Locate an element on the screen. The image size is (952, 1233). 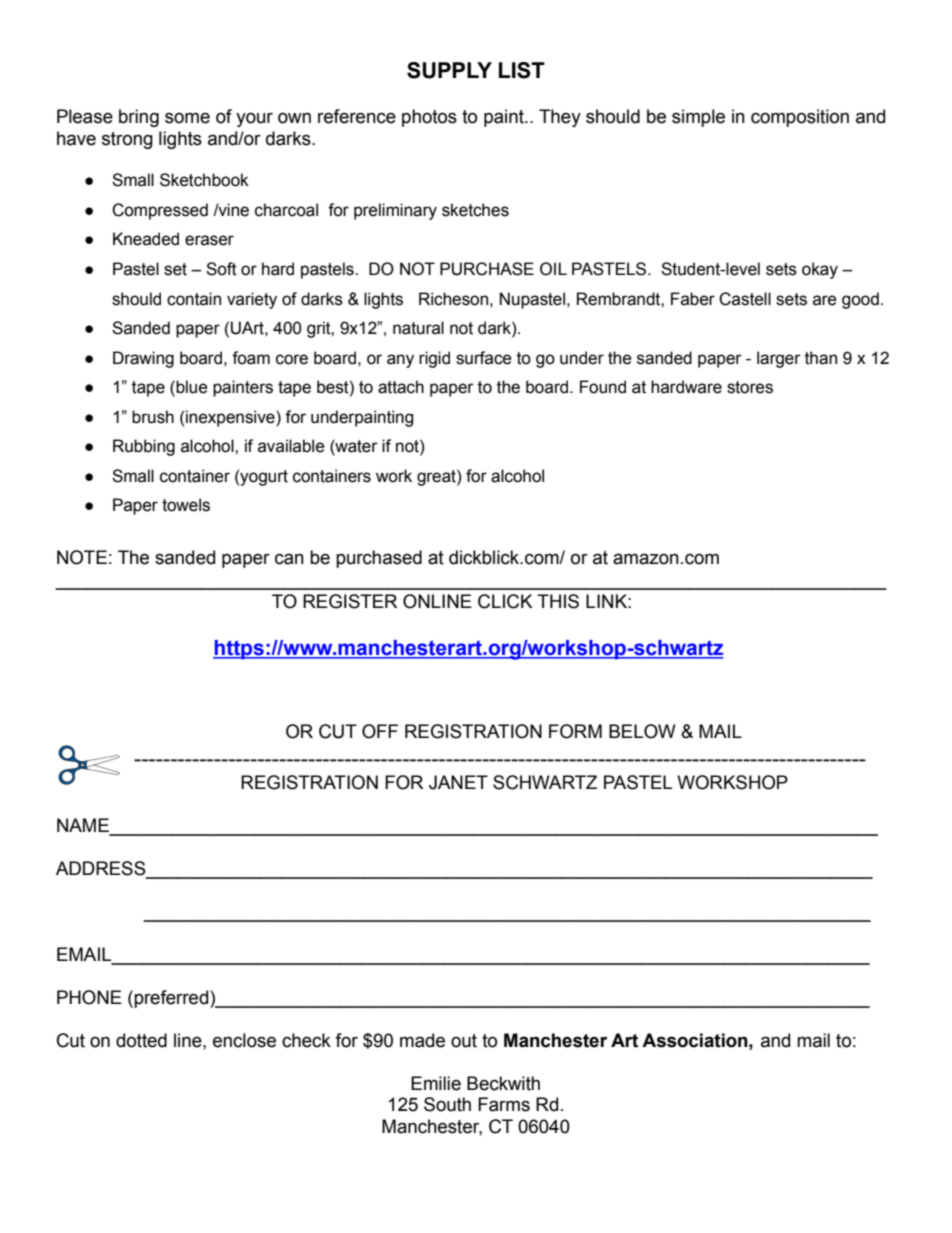
JANET is located at coordinates (458, 782).
